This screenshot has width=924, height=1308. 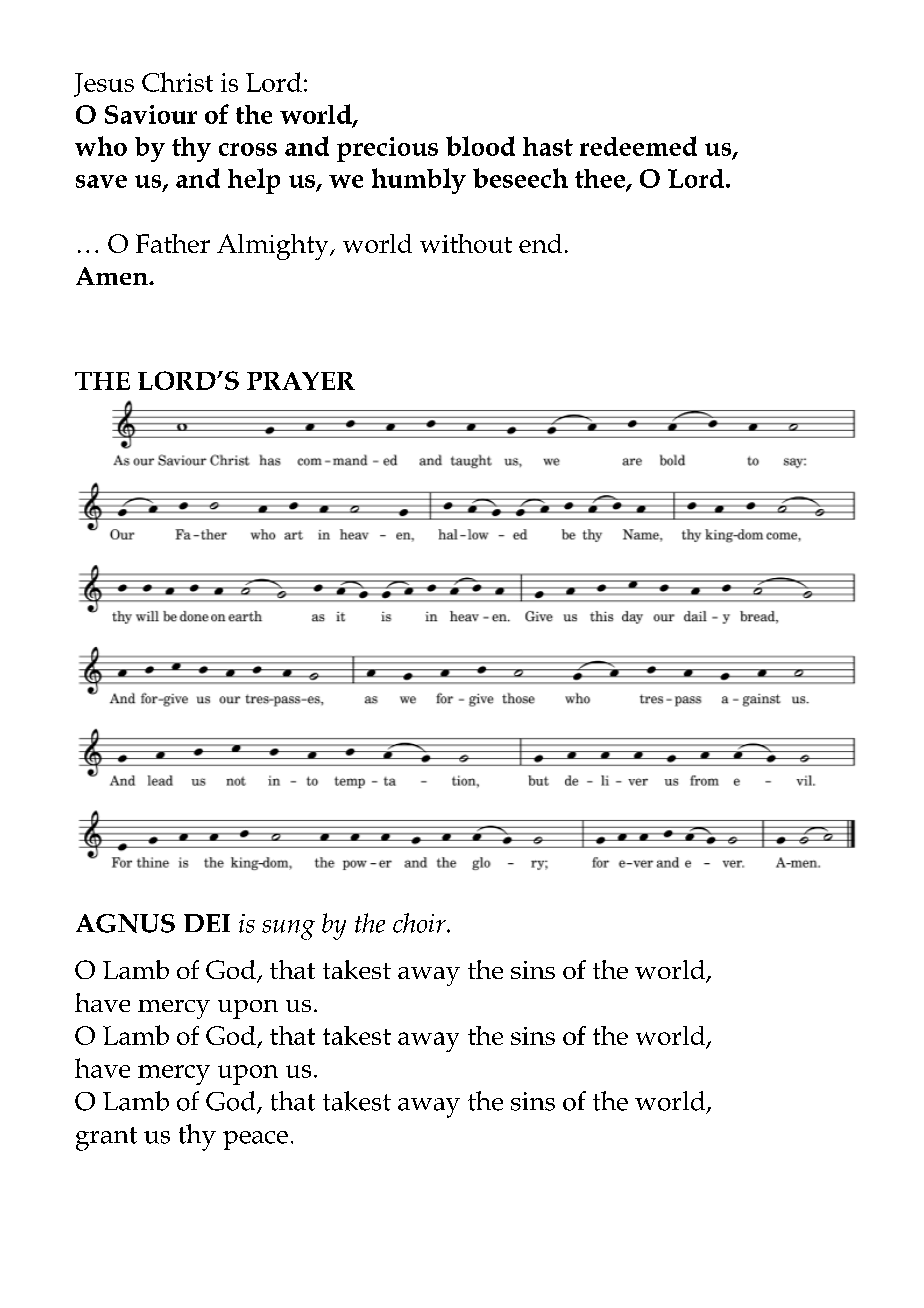 What do you see at coordinates (540, 243) in the screenshot?
I see `end` at bounding box center [540, 243].
